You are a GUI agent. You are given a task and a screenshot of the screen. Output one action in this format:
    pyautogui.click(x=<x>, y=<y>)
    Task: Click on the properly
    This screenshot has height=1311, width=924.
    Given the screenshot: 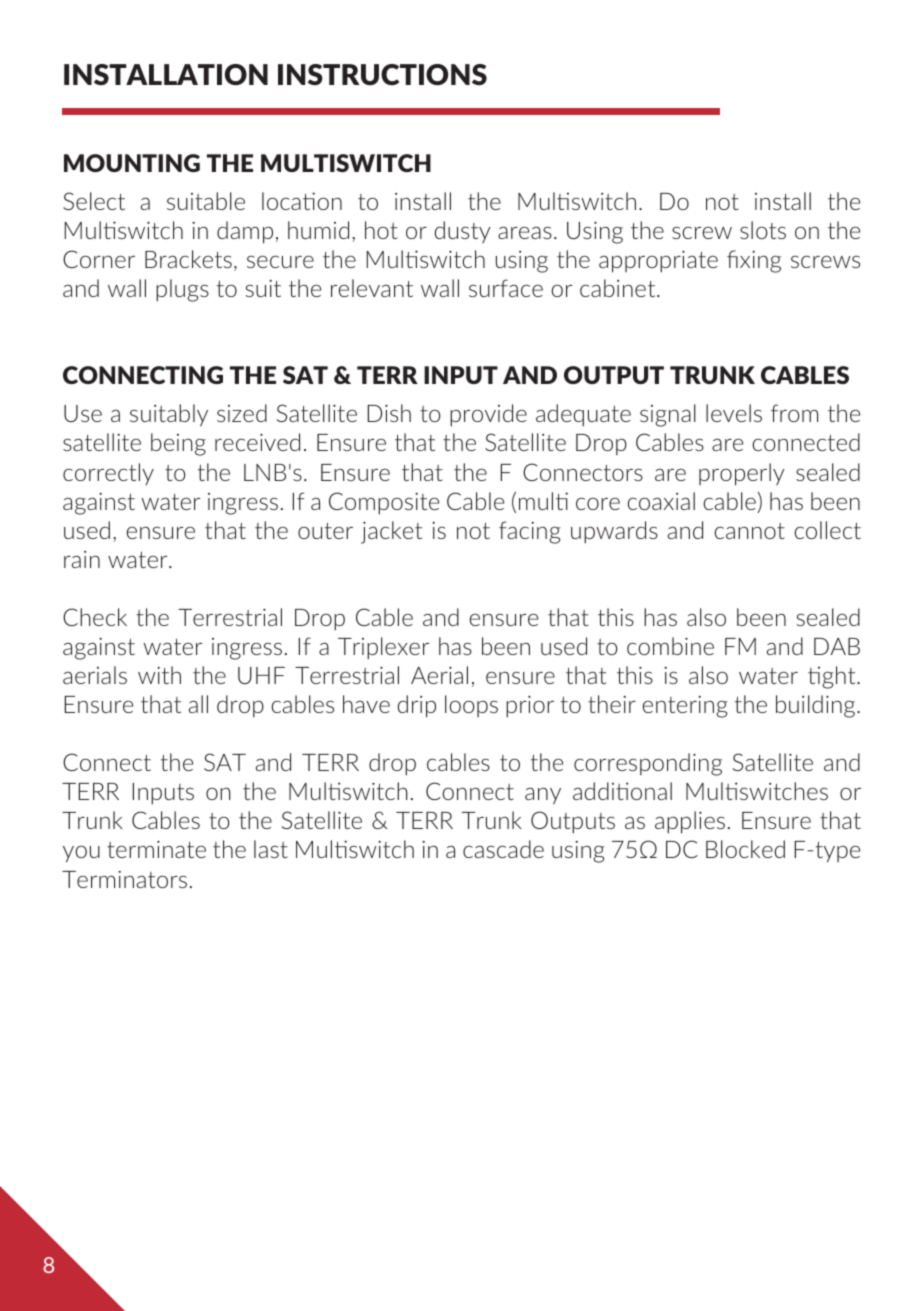 What is the action you would take?
    pyautogui.click(x=742, y=474)
